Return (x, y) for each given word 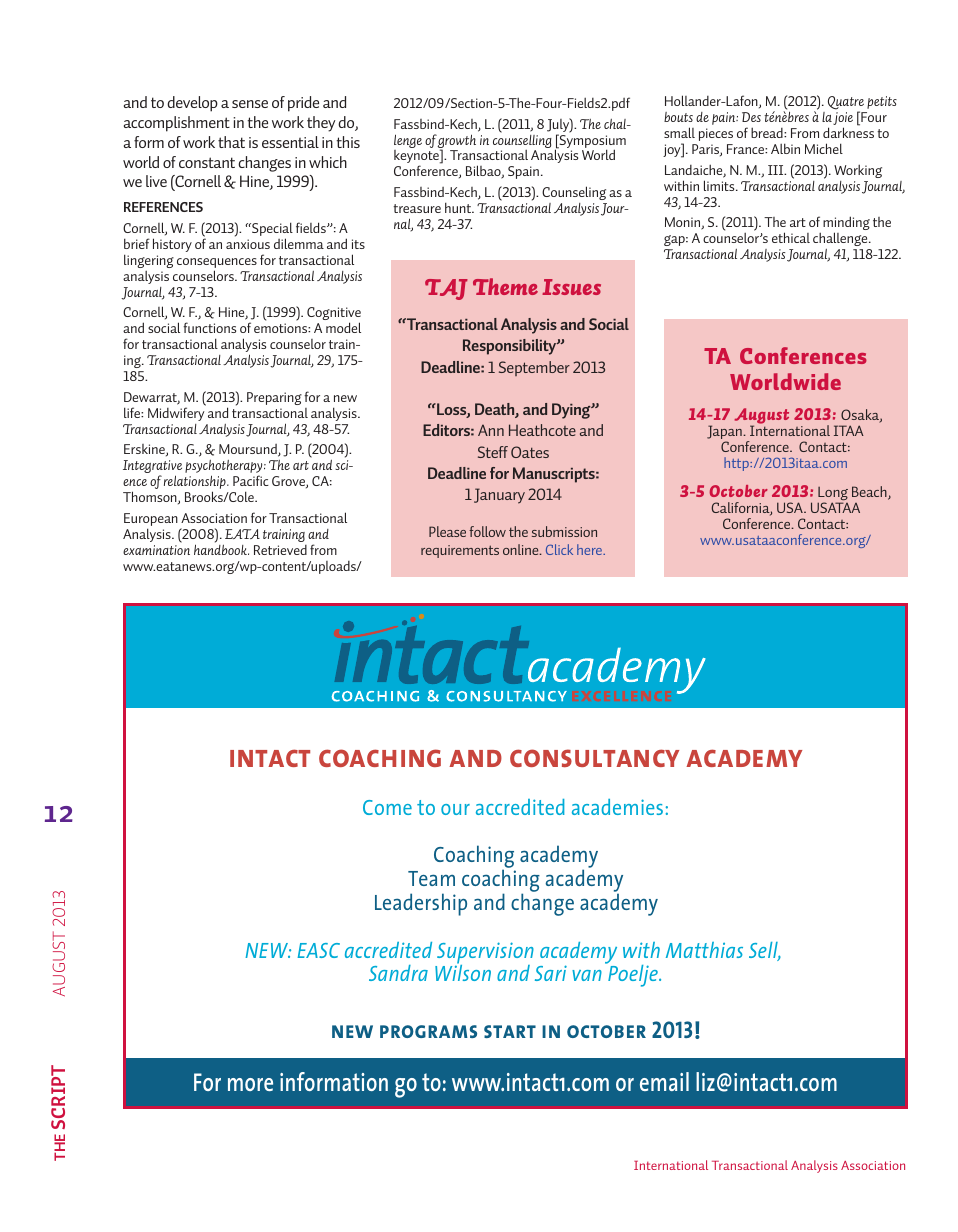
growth (456, 142)
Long (833, 495)
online (522, 549)
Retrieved (280, 550)
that (231, 142)
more (250, 1084)
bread (768, 132)
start (510, 1031)
